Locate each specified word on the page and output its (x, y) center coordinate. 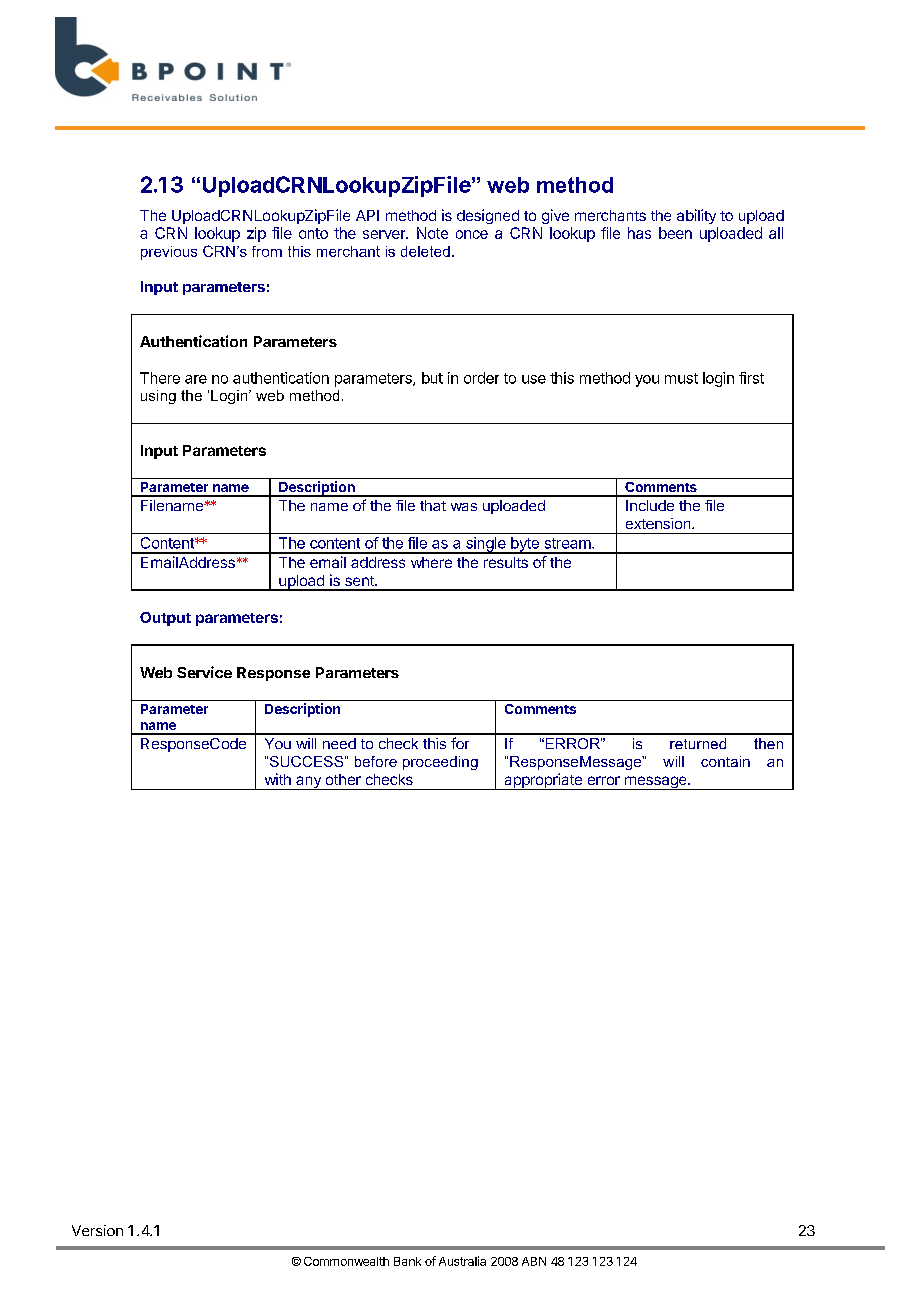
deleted (425, 251)
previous (169, 253)
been (675, 233)
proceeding (440, 763)
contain (725, 761)
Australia (462, 1261)
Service (204, 672)
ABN (534, 1261)
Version (97, 1230)
